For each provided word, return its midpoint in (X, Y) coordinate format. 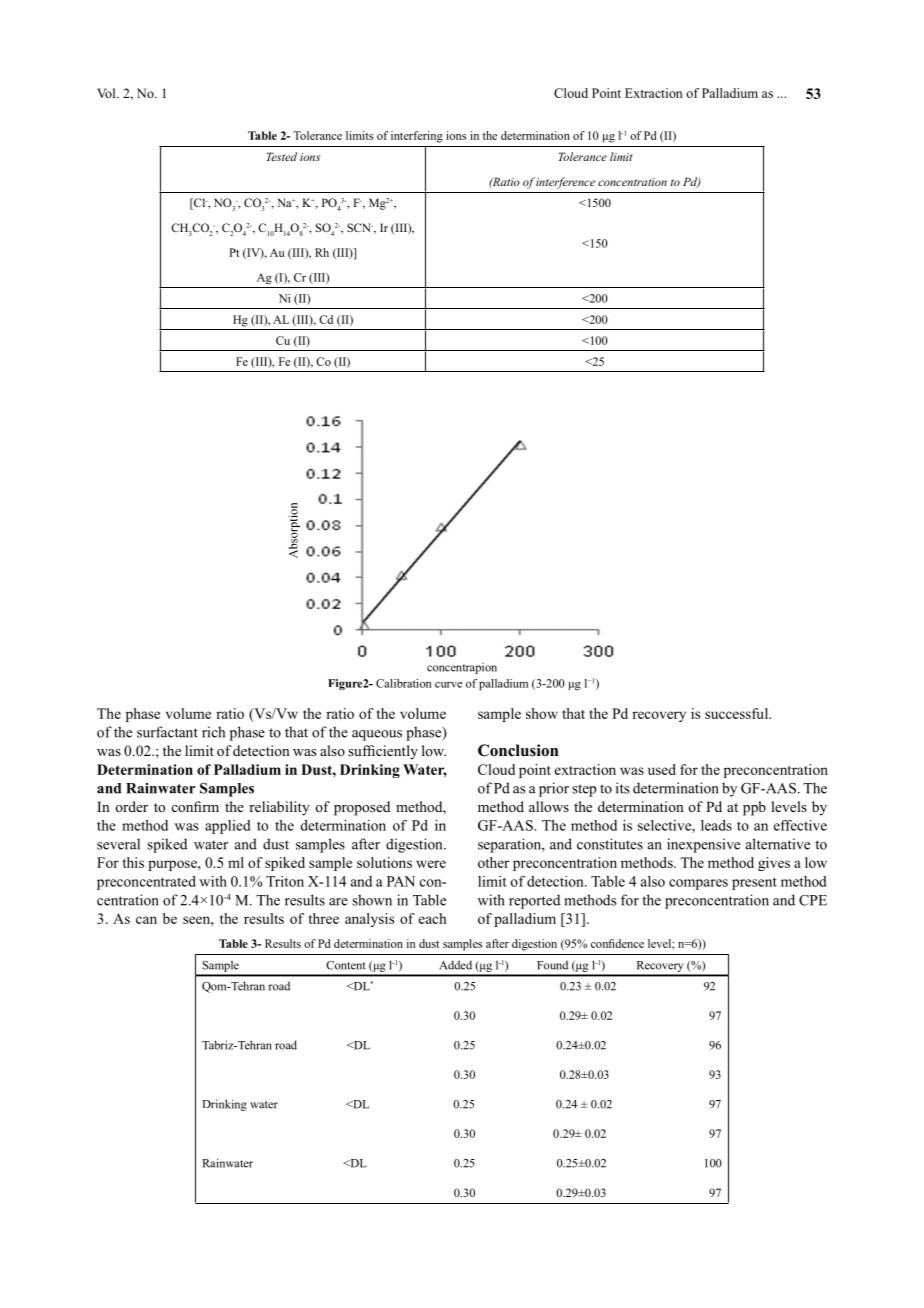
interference (565, 183)
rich (213, 732)
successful (738, 713)
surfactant (167, 732)
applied (228, 827)
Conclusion (518, 750)
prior (554, 789)
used (662, 769)
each (432, 918)
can (146, 920)
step (584, 790)
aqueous (377, 735)
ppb (754, 808)
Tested (282, 156)
